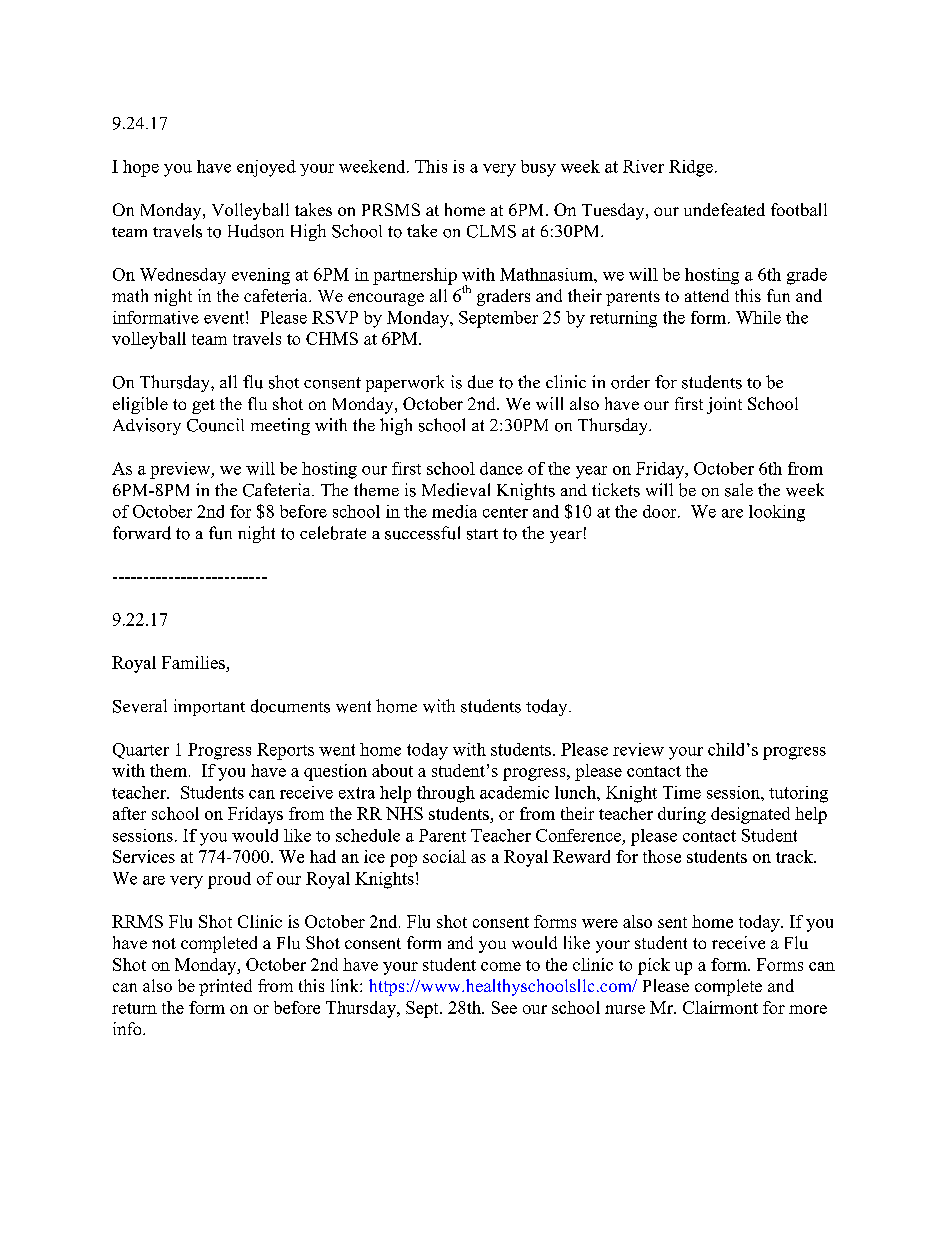  I want to click on through, so click(446, 794).
